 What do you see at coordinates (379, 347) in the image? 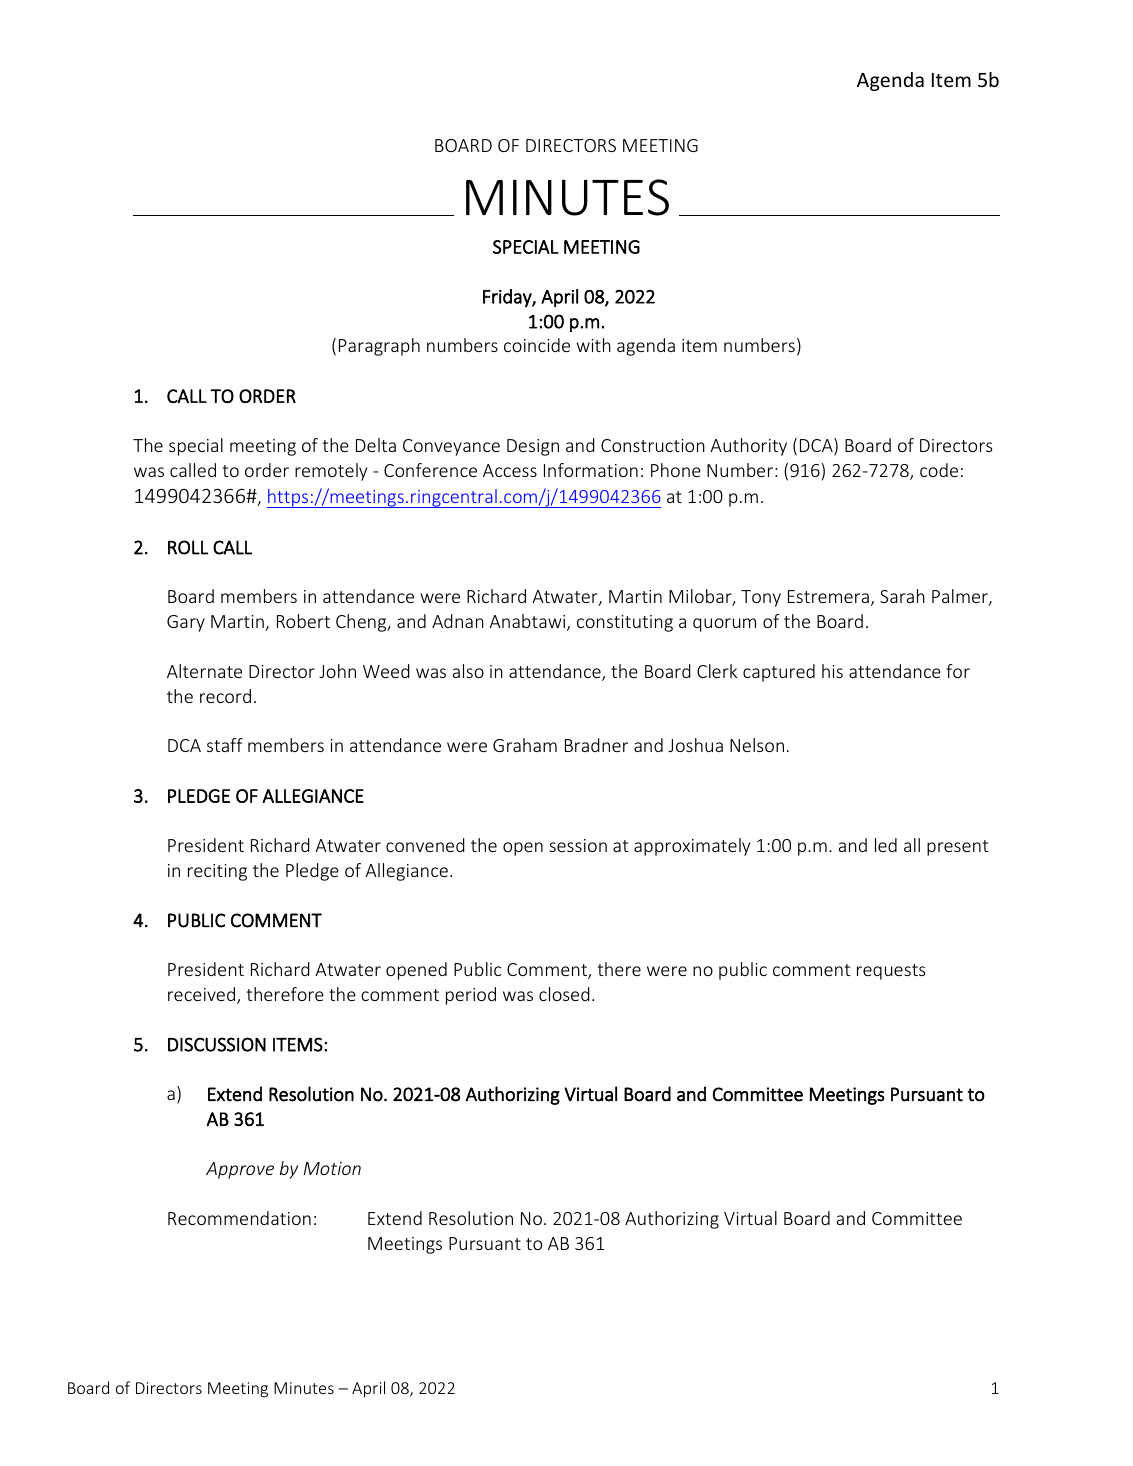
I see `Paragraph` at bounding box center [379, 347].
